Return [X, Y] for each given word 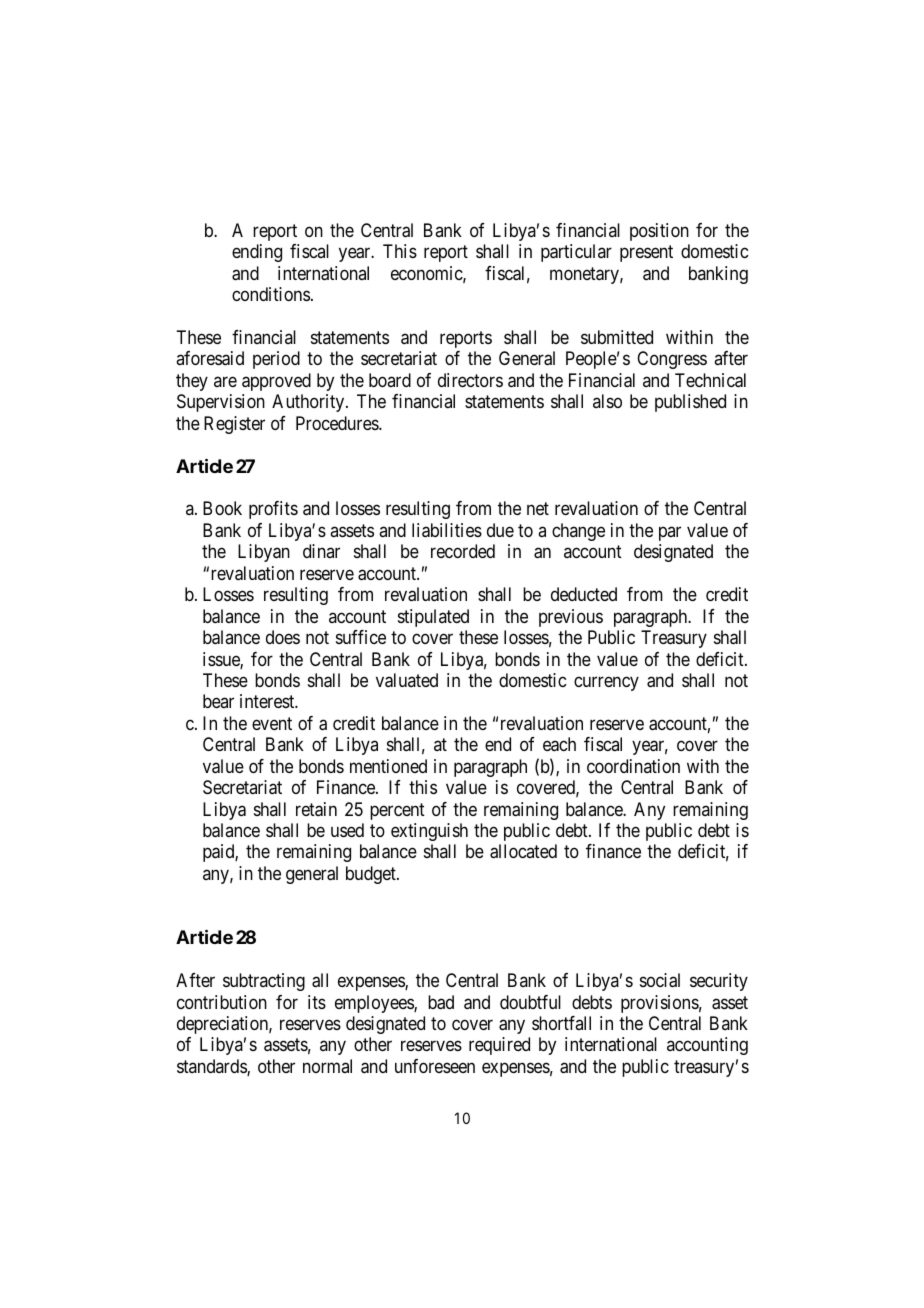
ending [257, 253]
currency [606, 683]
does [283, 637]
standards [212, 1067]
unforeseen [435, 1066]
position [659, 232]
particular [576, 253]
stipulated [433, 618]
